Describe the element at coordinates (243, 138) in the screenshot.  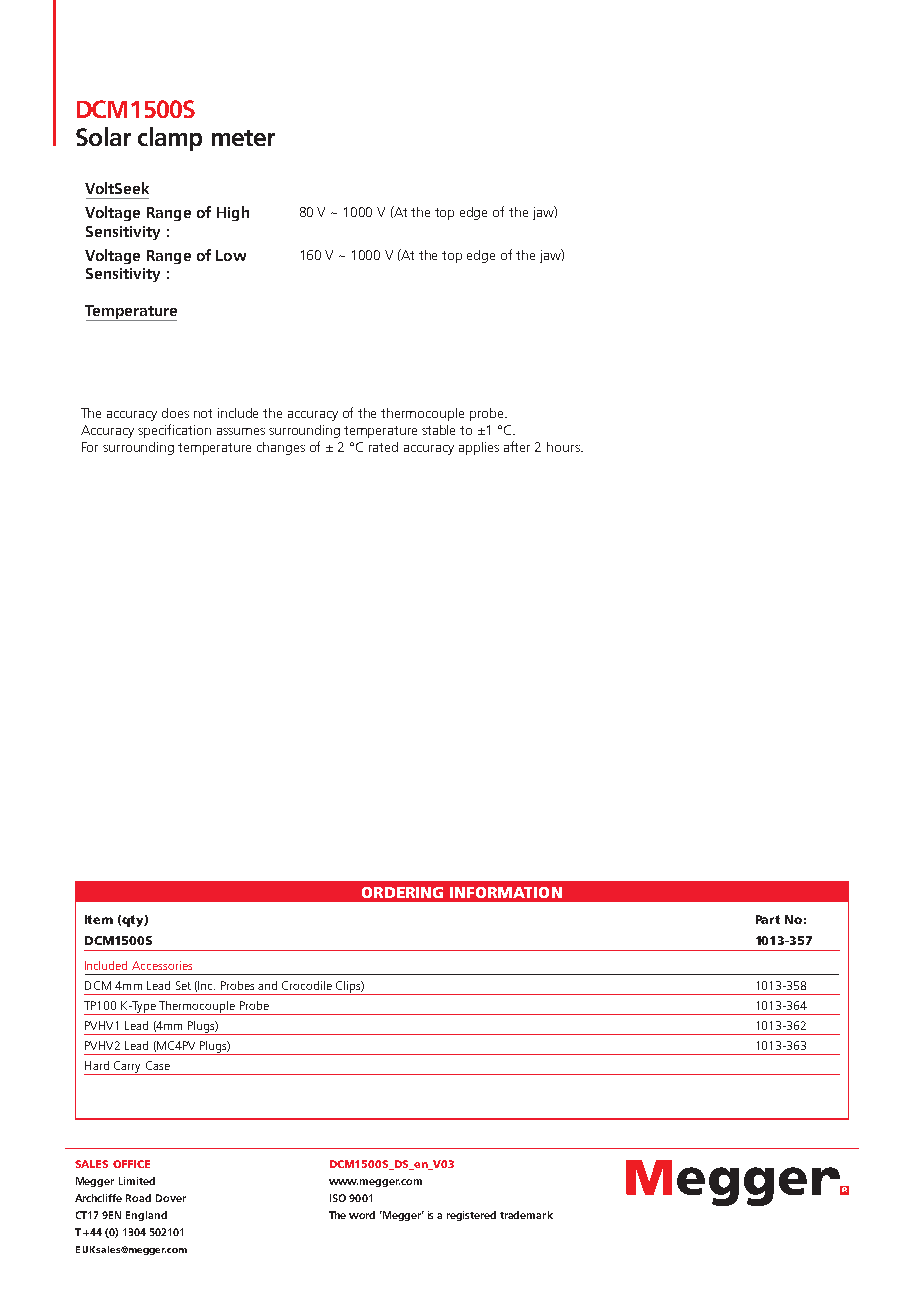
I see `meter` at that location.
